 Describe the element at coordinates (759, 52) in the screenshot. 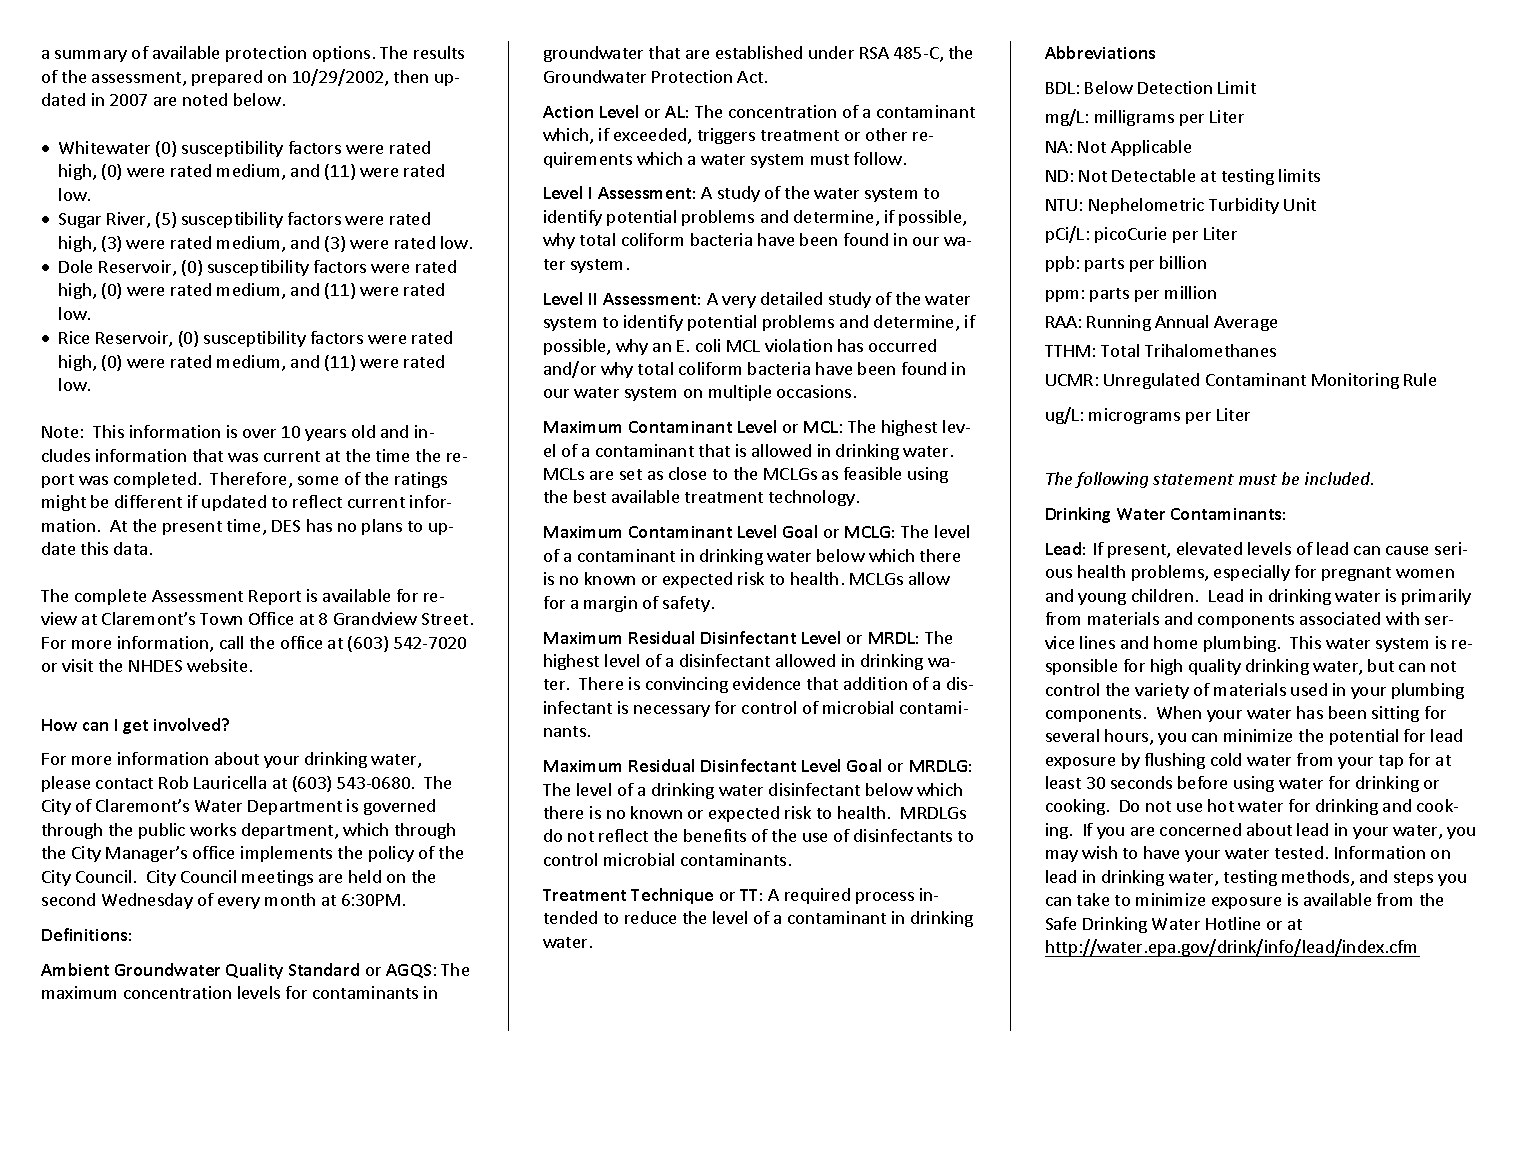

I see `established` at that location.
